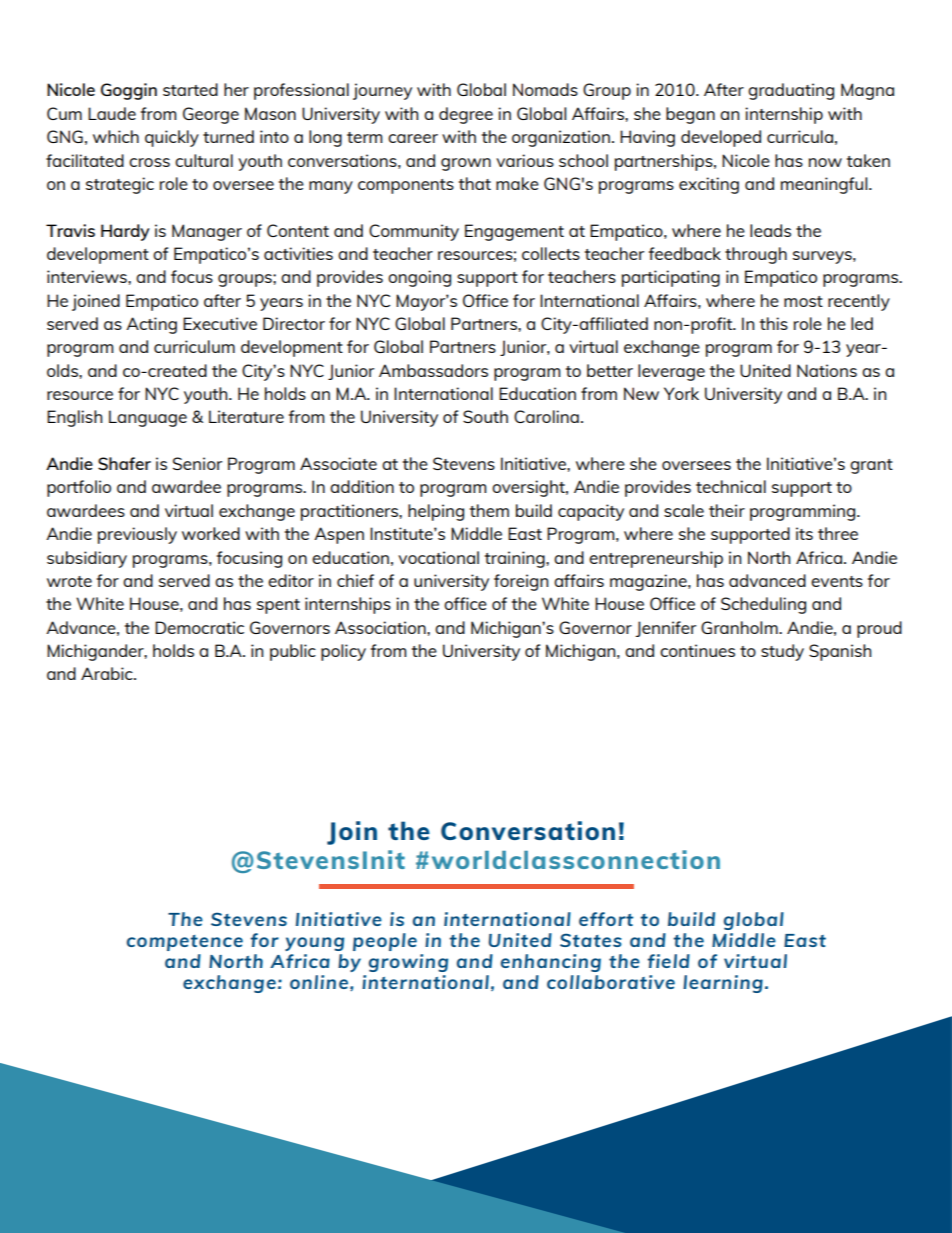 Image resolution: width=952 pixels, height=1233 pixels. I want to click on competence, so click(185, 943).
